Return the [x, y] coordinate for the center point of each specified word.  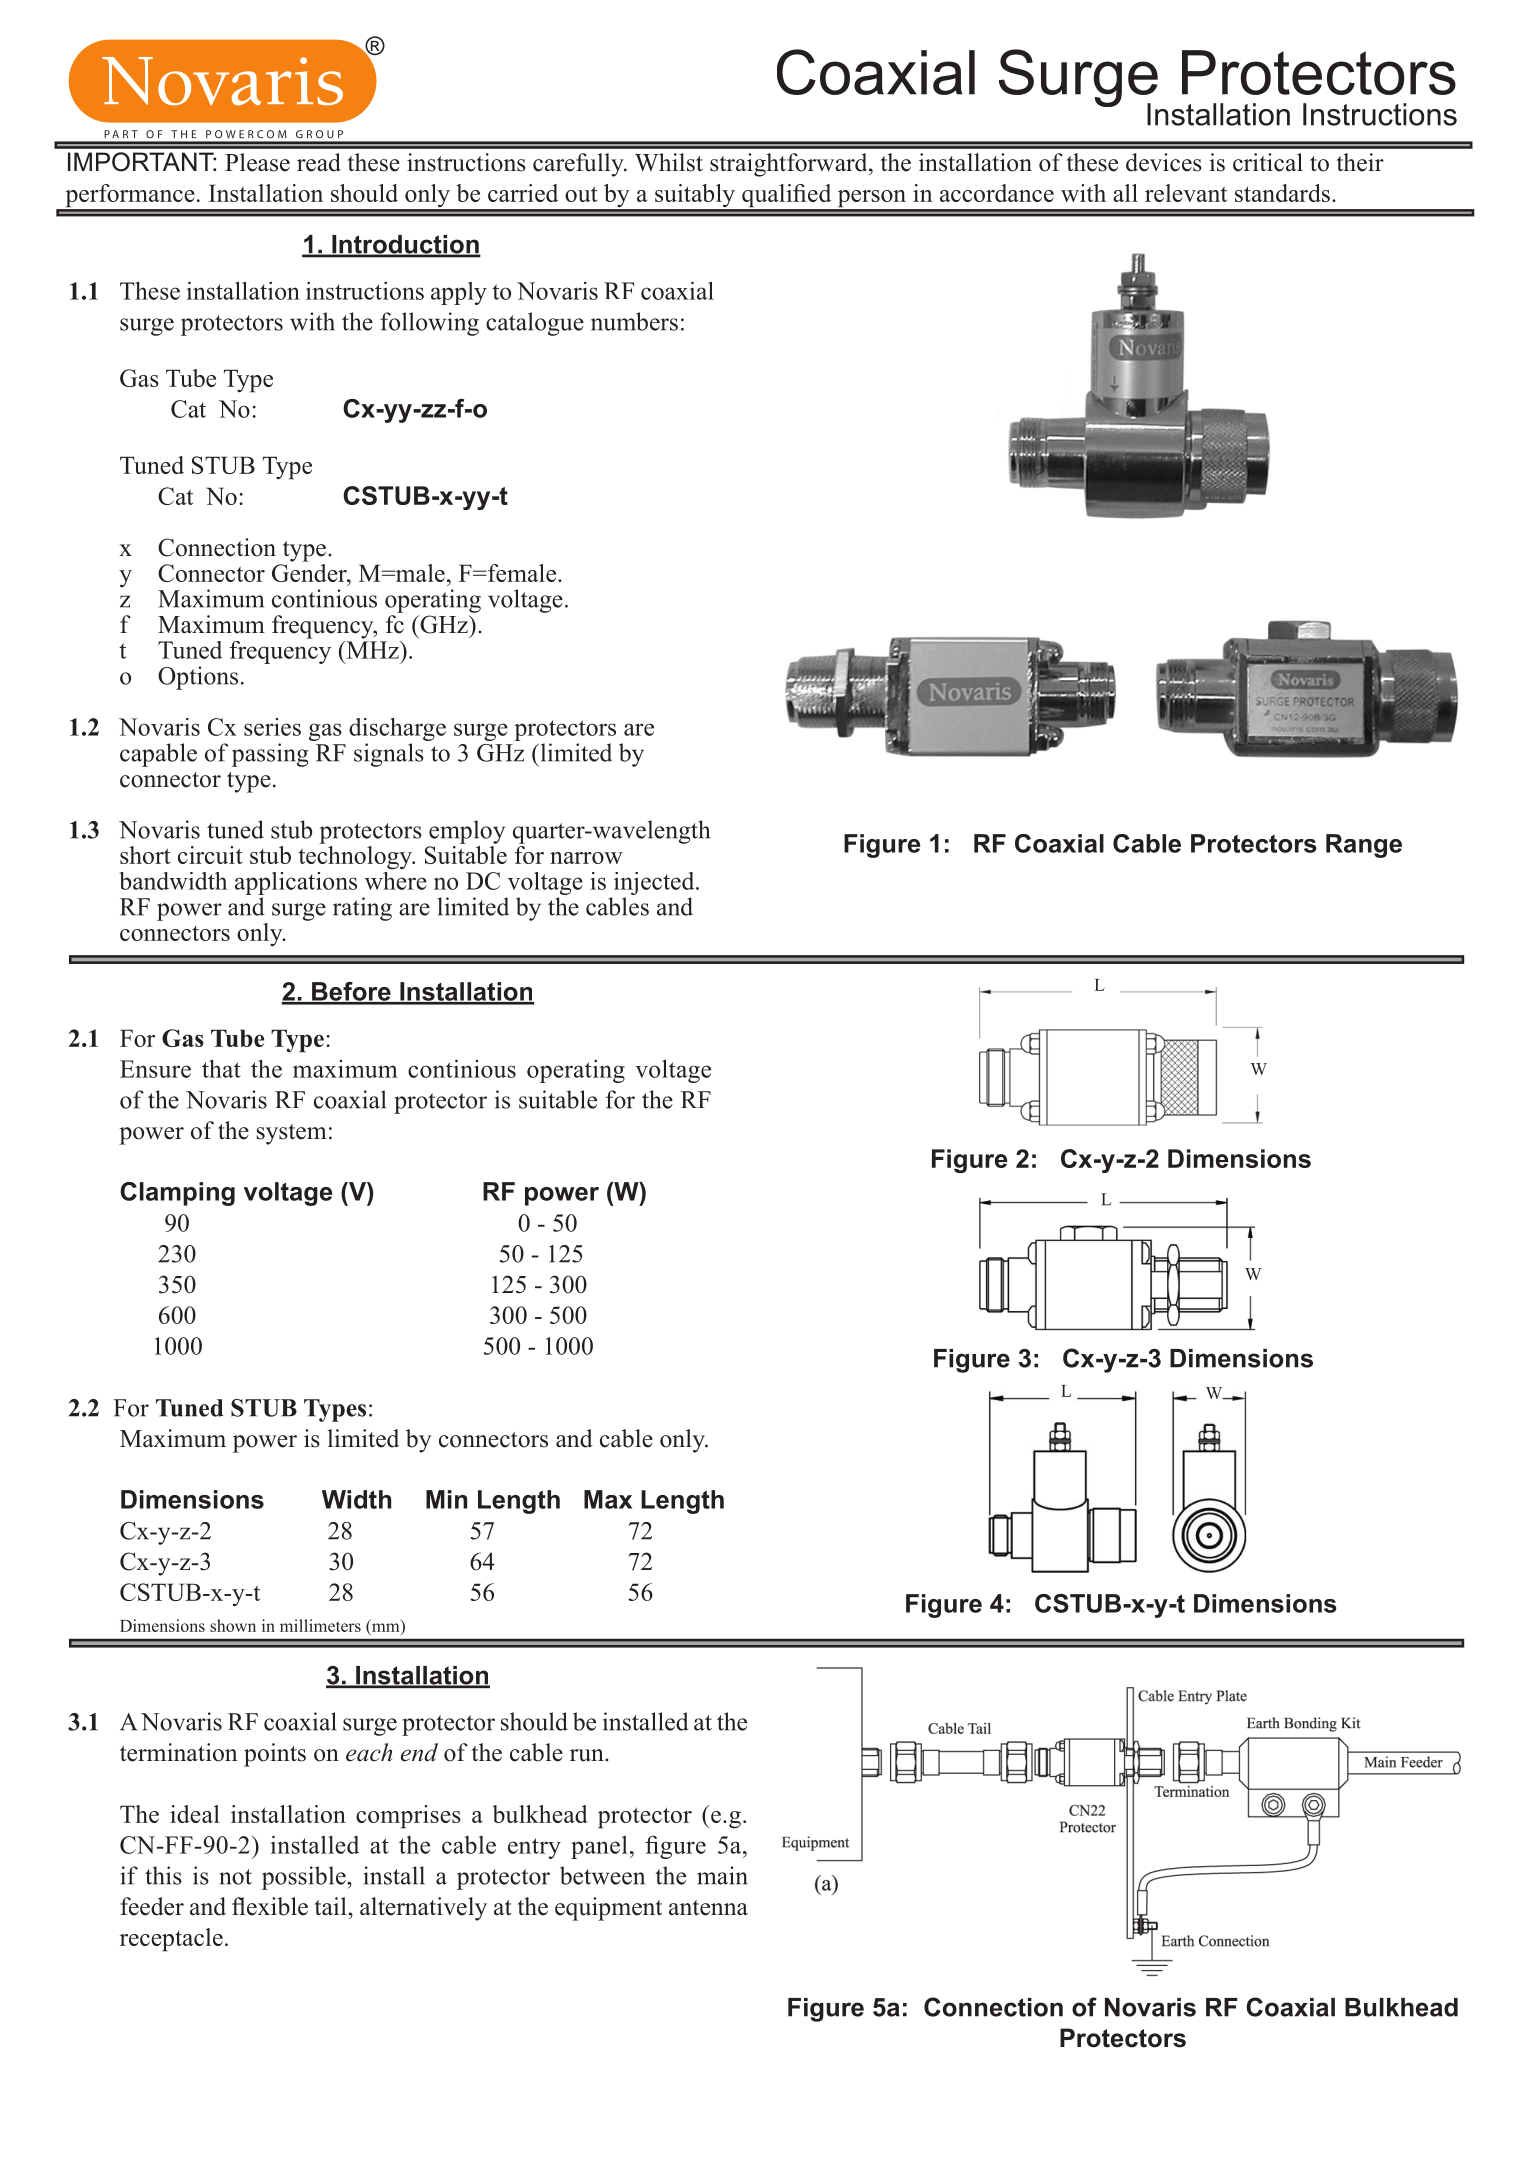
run [588, 1755]
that [221, 1068]
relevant [1186, 193]
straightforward [790, 165]
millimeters [320, 1625]
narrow [586, 858]
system [292, 1134]
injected [655, 883]
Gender [310, 571]
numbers [634, 321]
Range [1364, 846]
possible [305, 1878]
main [722, 1875]
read [319, 162]
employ [467, 832]
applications [296, 883]
